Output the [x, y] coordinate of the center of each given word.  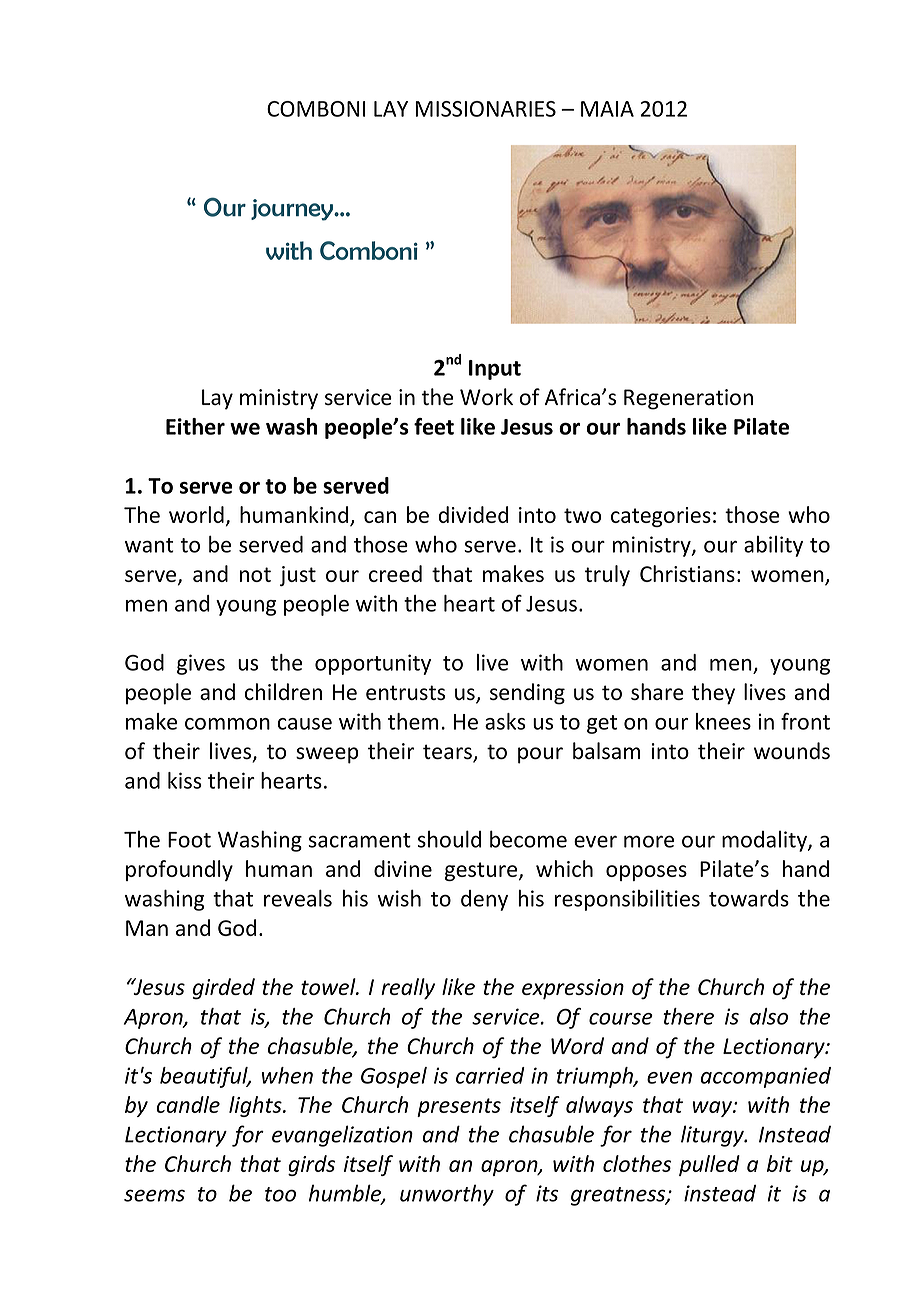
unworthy [447, 1195]
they [713, 694]
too [280, 1194]
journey [293, 210]
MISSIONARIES [485, 109]
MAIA [607, 109]
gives [201, 664]
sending [527, 694]
